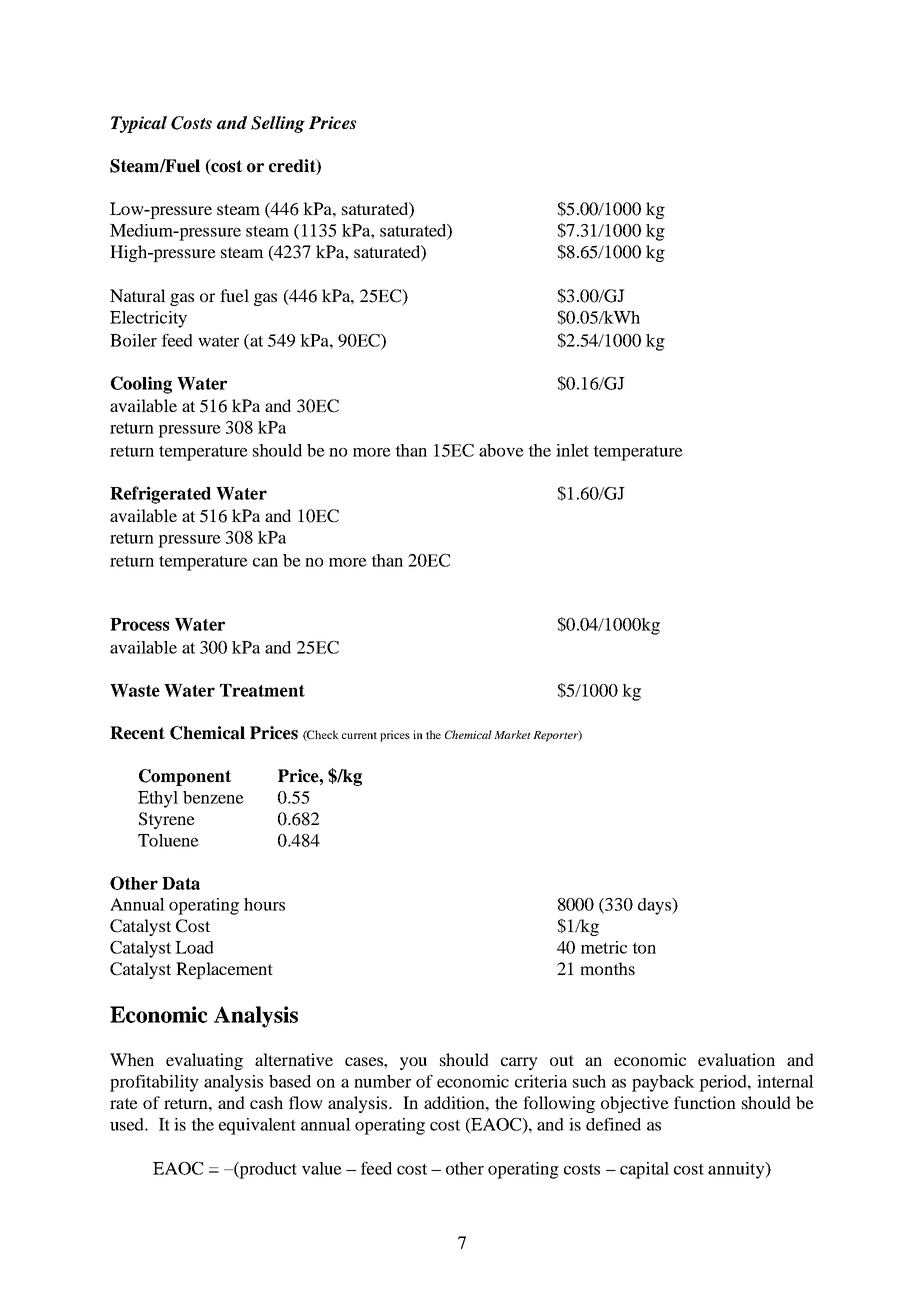 The height and width of the page is (1308, 924). What do you see at coordinates (644, 948) in the page?
I see `ton` at bounding box center [644, 948].
